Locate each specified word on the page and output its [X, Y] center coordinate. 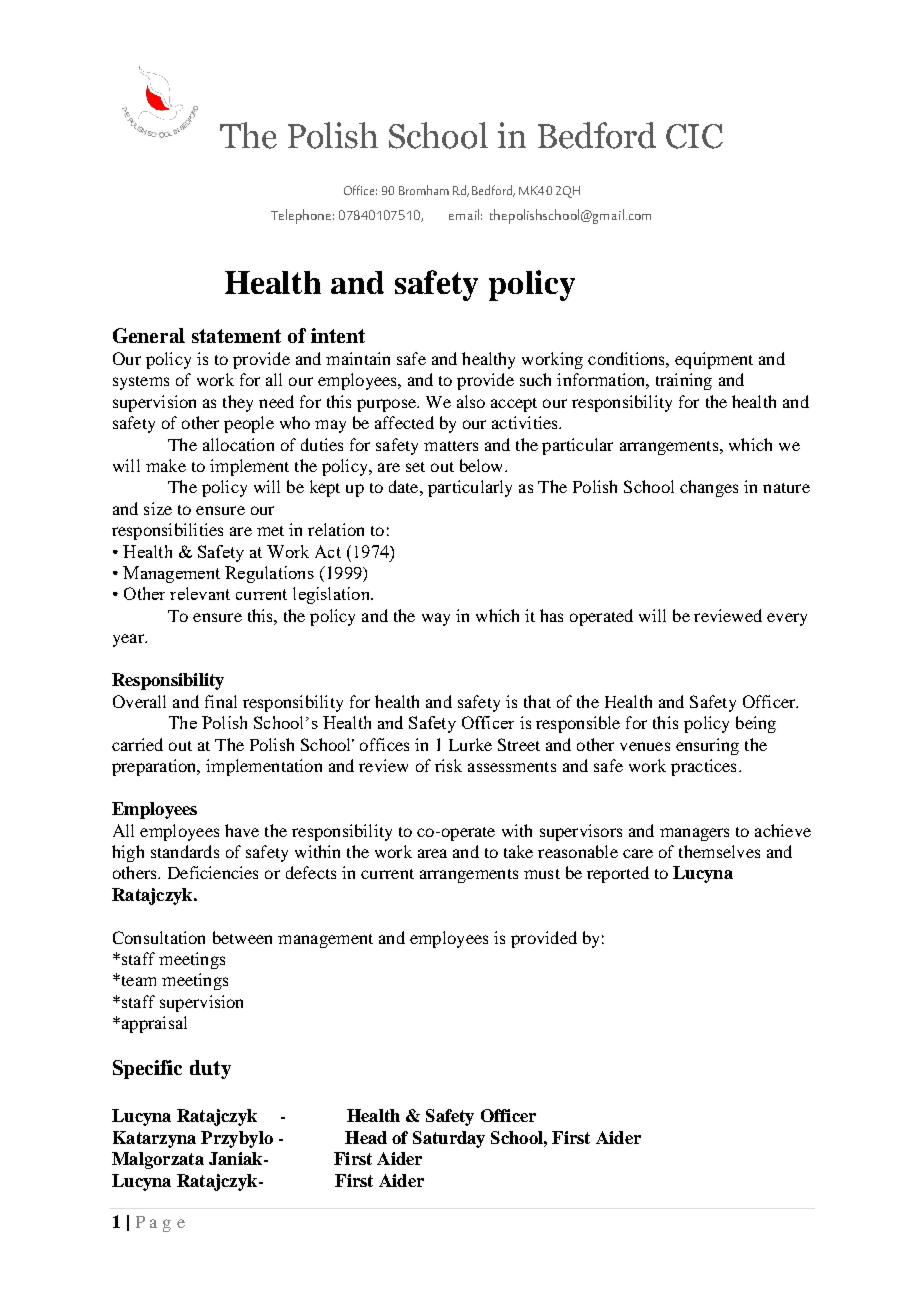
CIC [694, 136]
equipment [714, 360]
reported [618, 874]
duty [210, 1069]
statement [236, 336]
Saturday [449, 1139]
